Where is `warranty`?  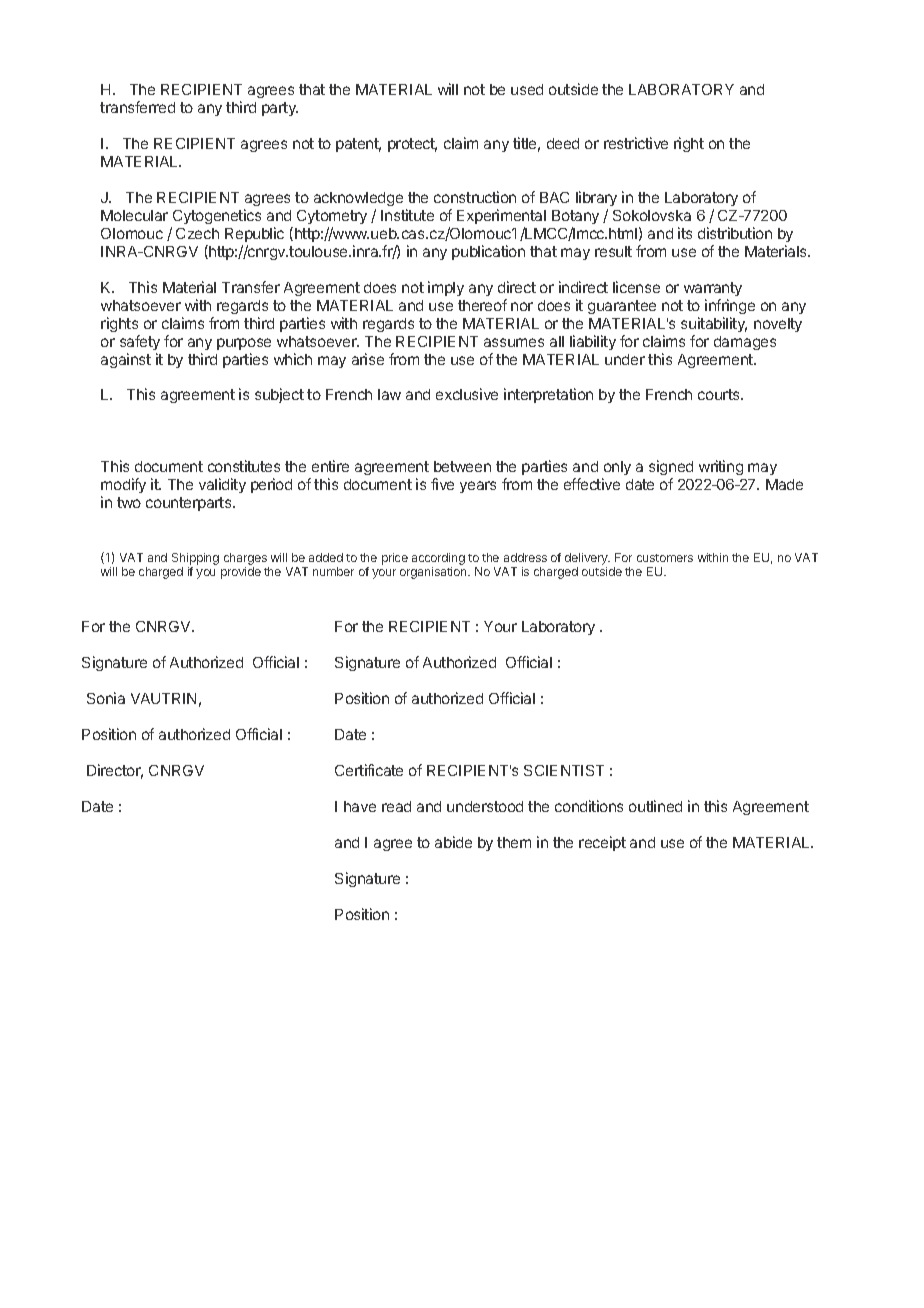 warranty is located at coordinates (713, 289).
